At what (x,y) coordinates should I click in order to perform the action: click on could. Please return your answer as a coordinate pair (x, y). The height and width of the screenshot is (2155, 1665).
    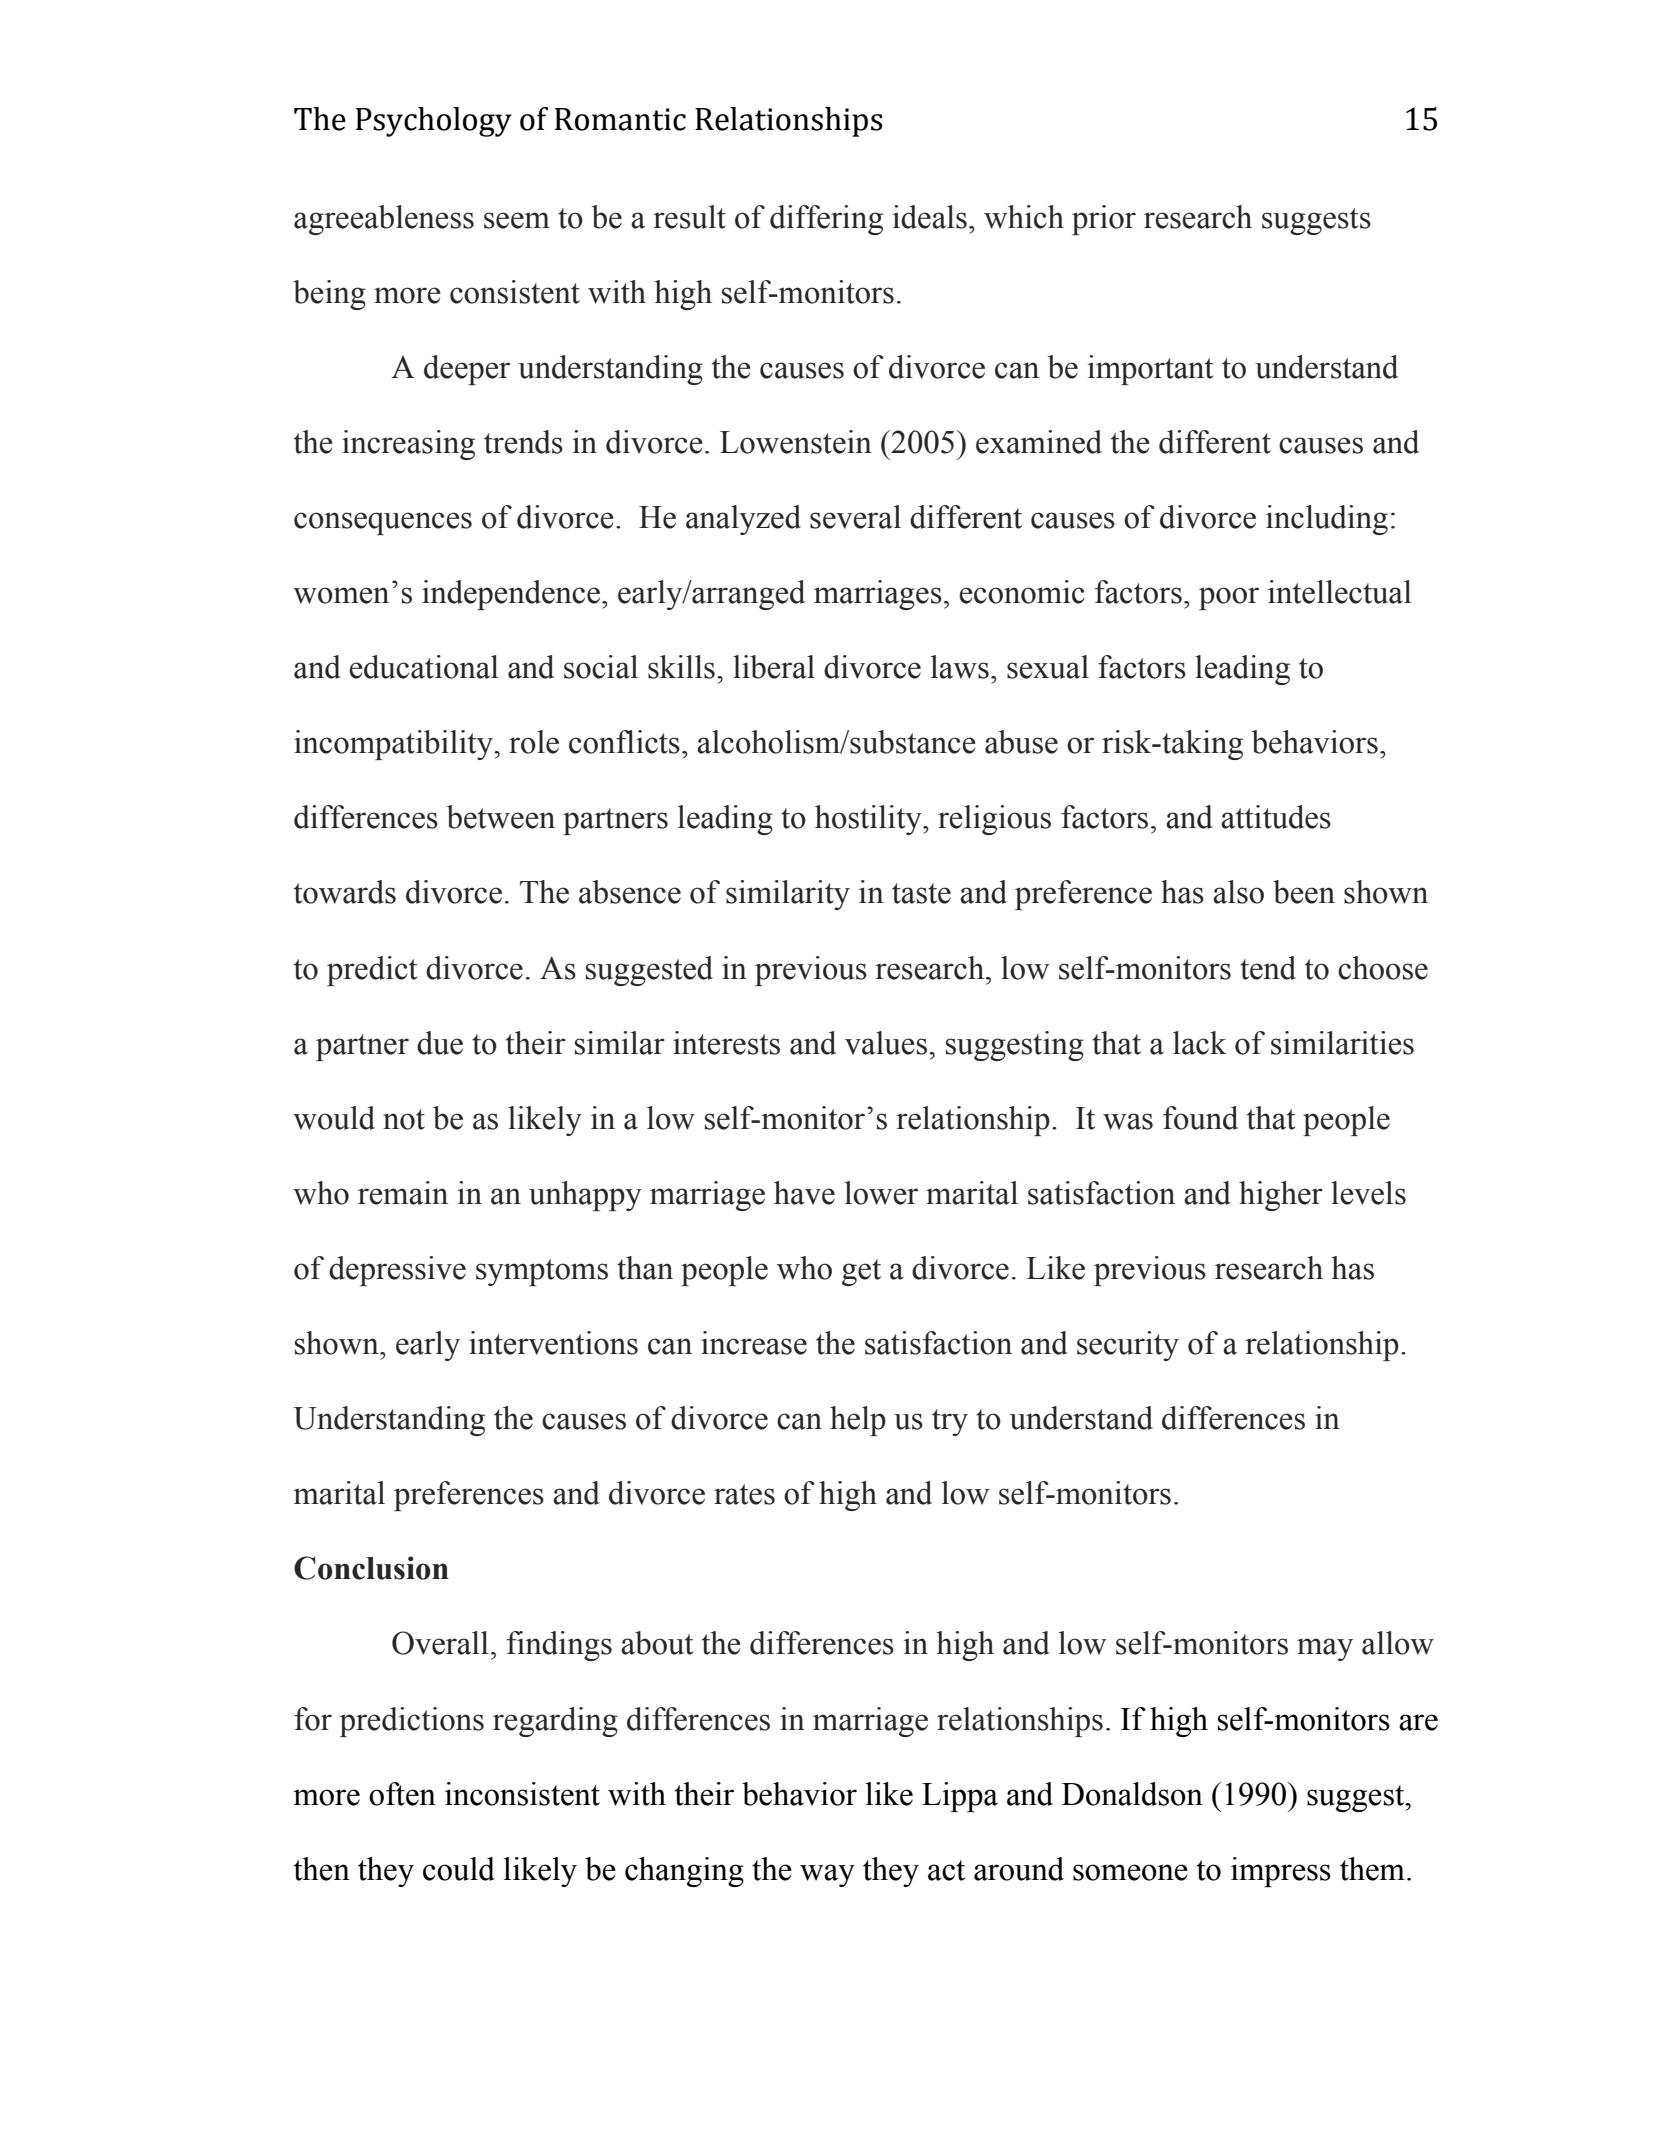
    Looking at the image, I should click on (459, 1869).
